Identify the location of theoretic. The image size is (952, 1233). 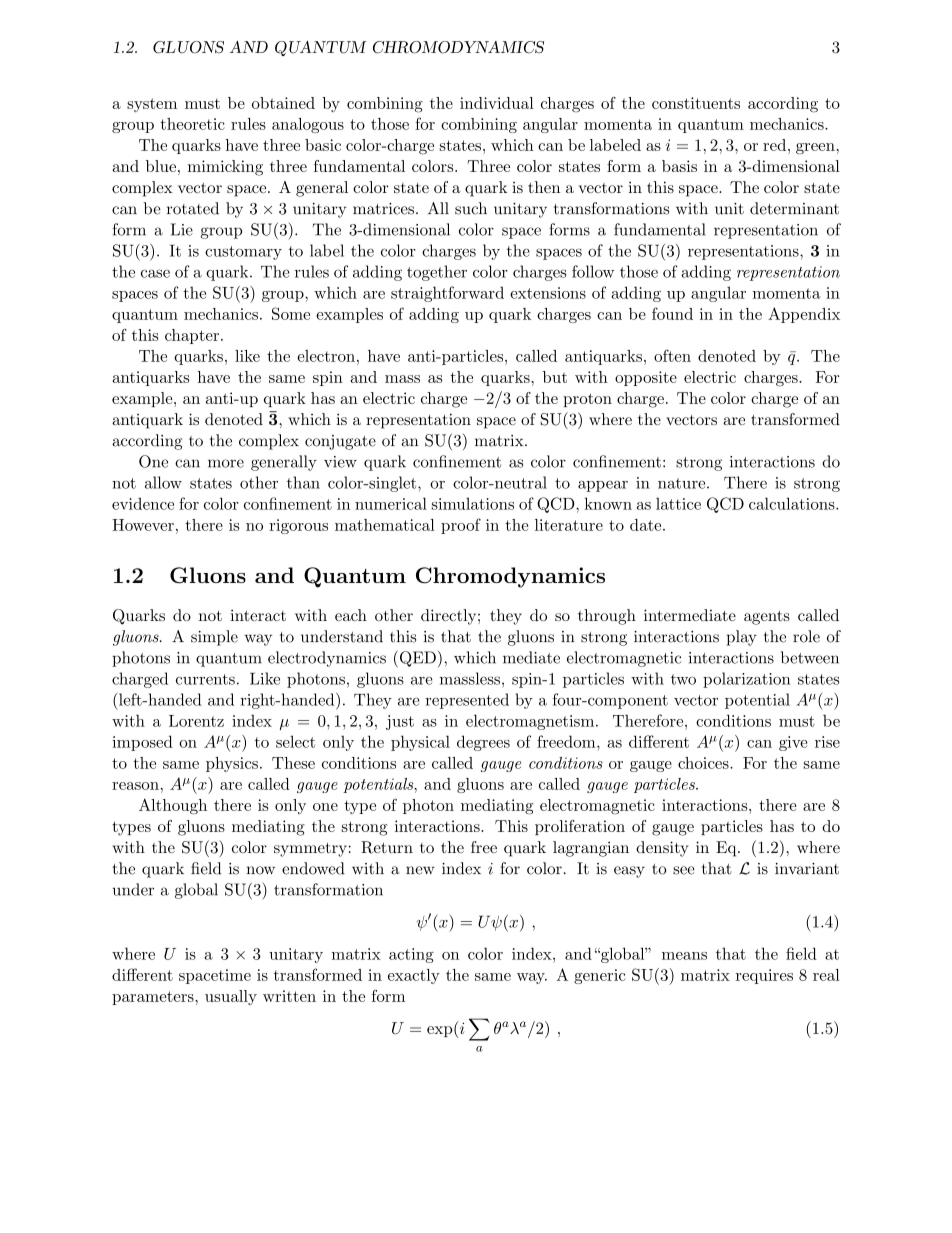
(192, 124).
